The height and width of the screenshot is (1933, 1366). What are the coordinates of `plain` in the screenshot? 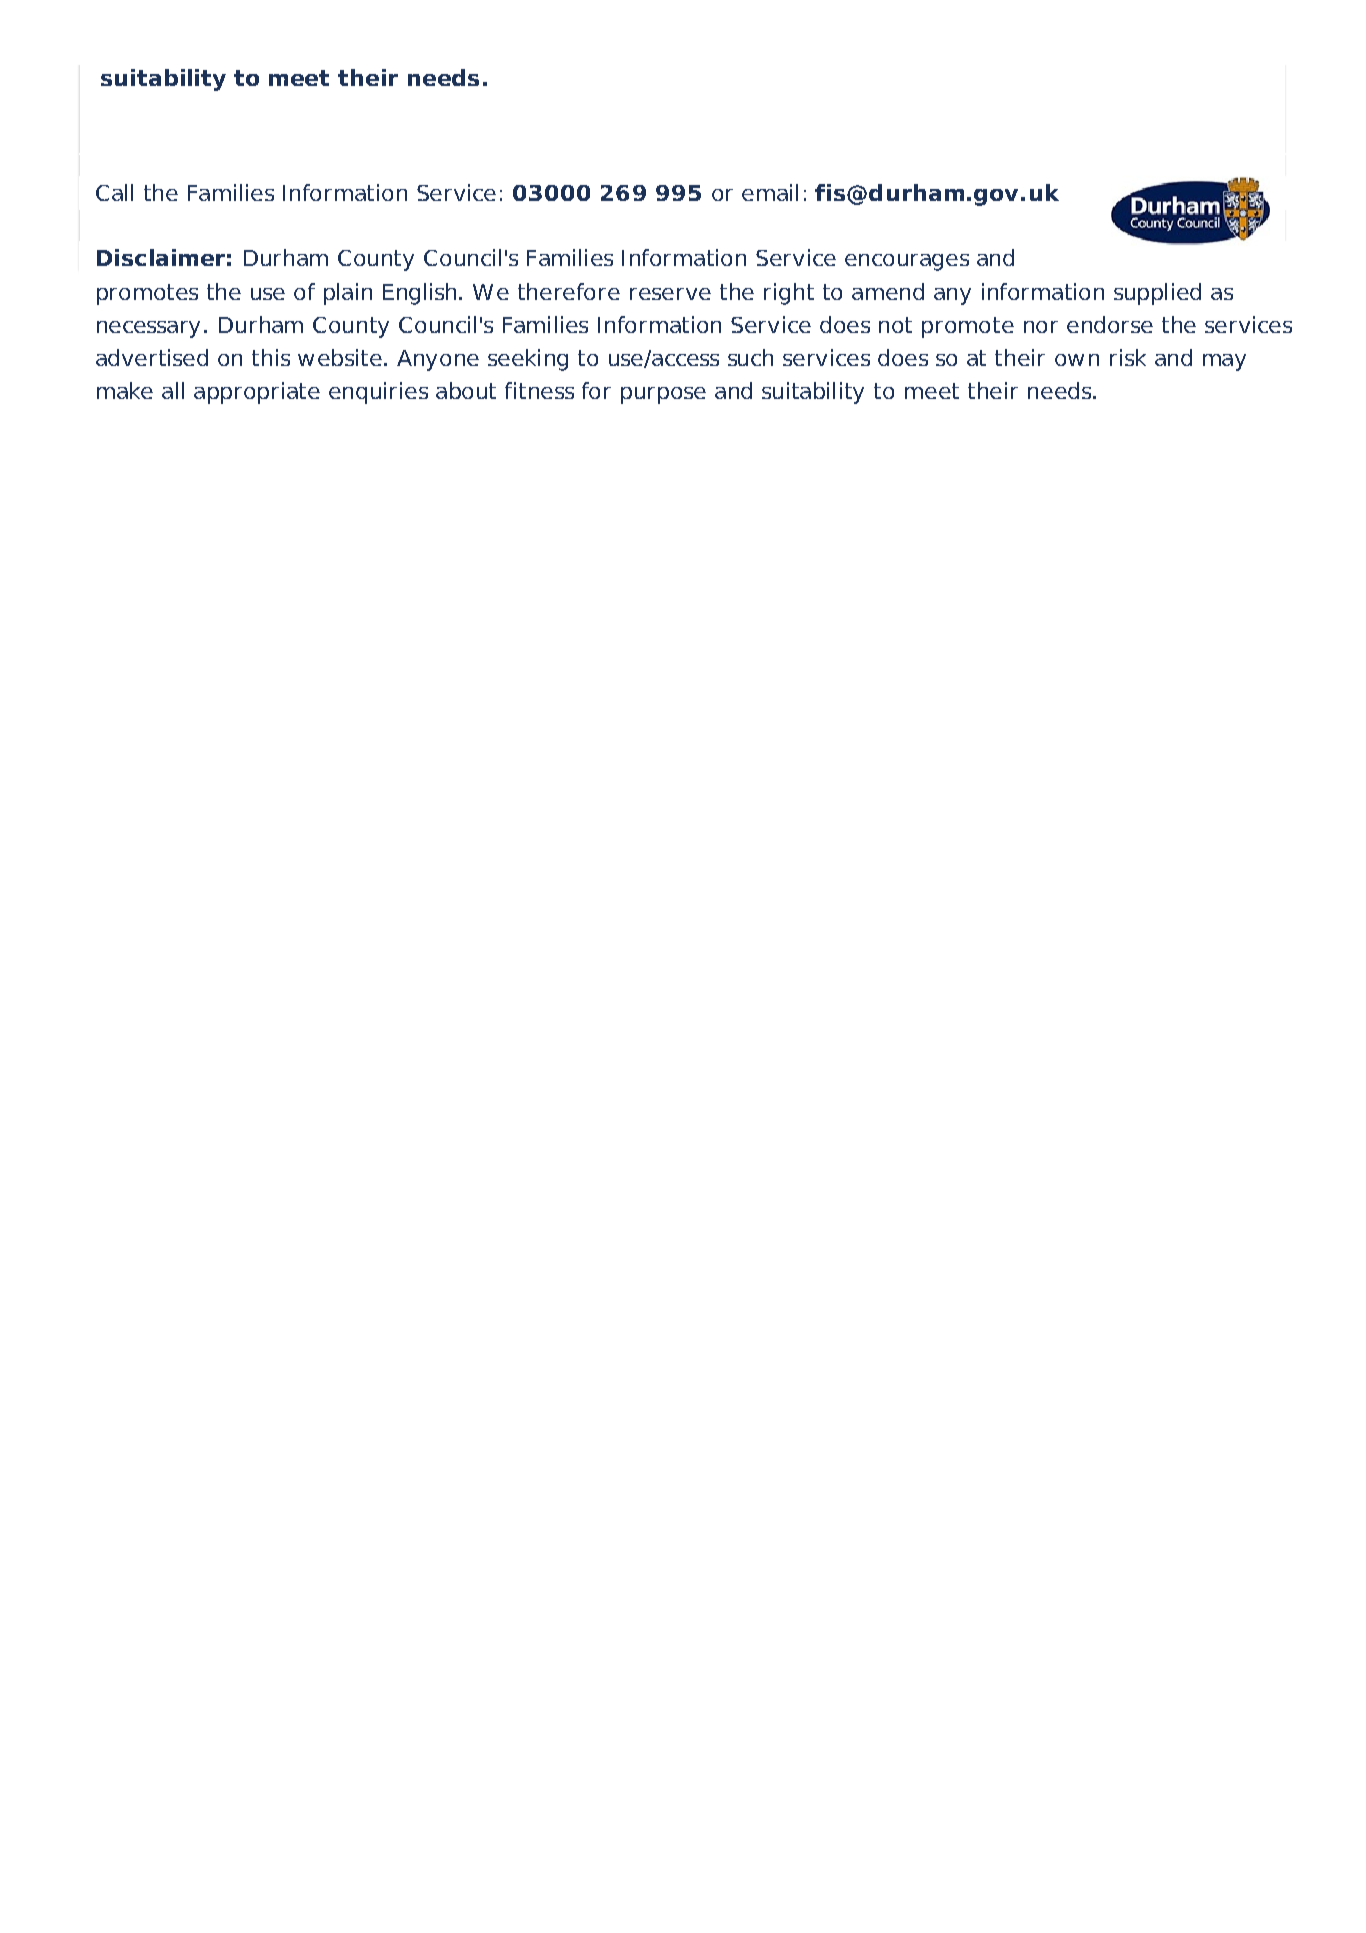 It's located at (348, 294).
